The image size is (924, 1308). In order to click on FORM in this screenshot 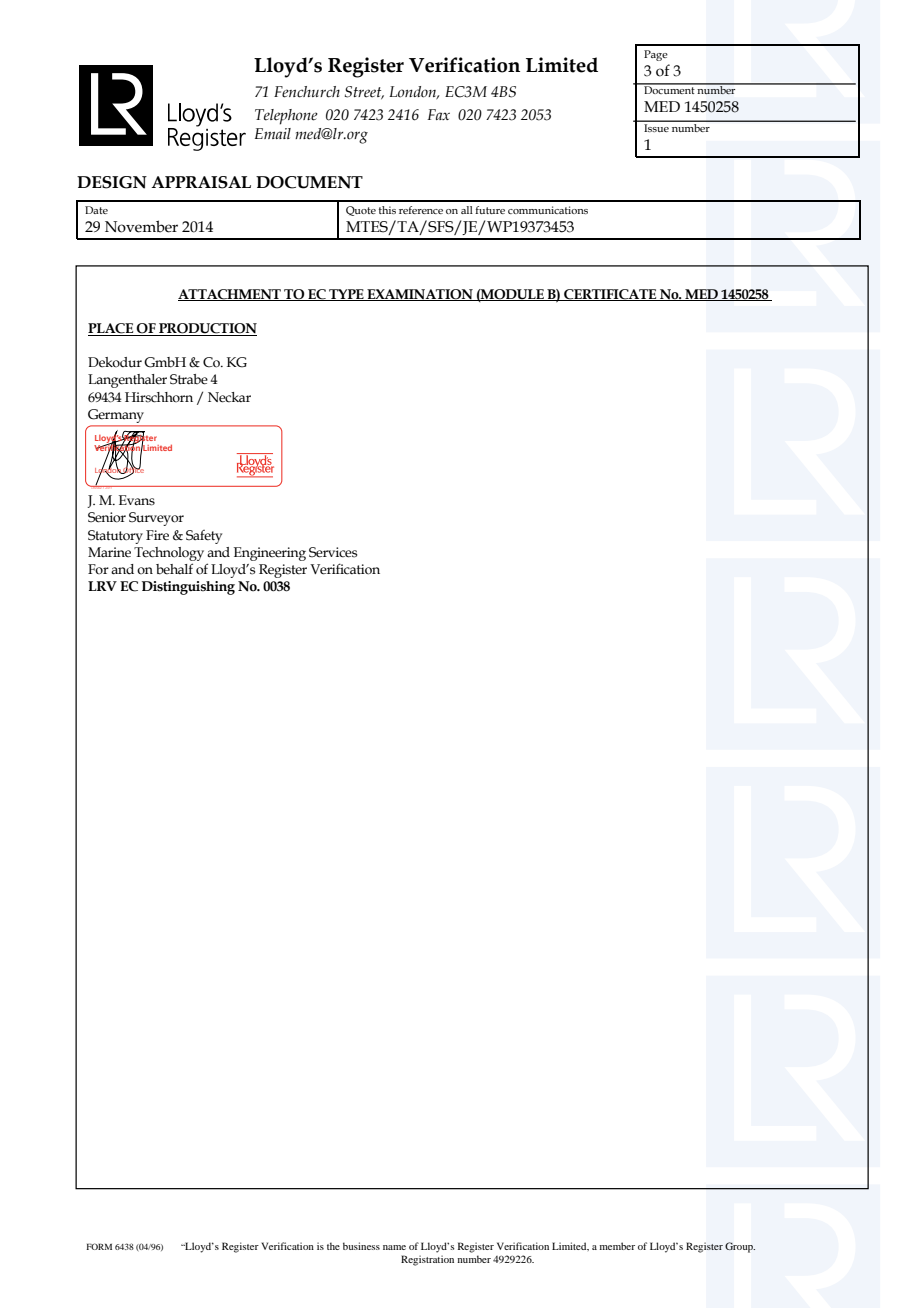, I will do `click(99, 1246)`.
